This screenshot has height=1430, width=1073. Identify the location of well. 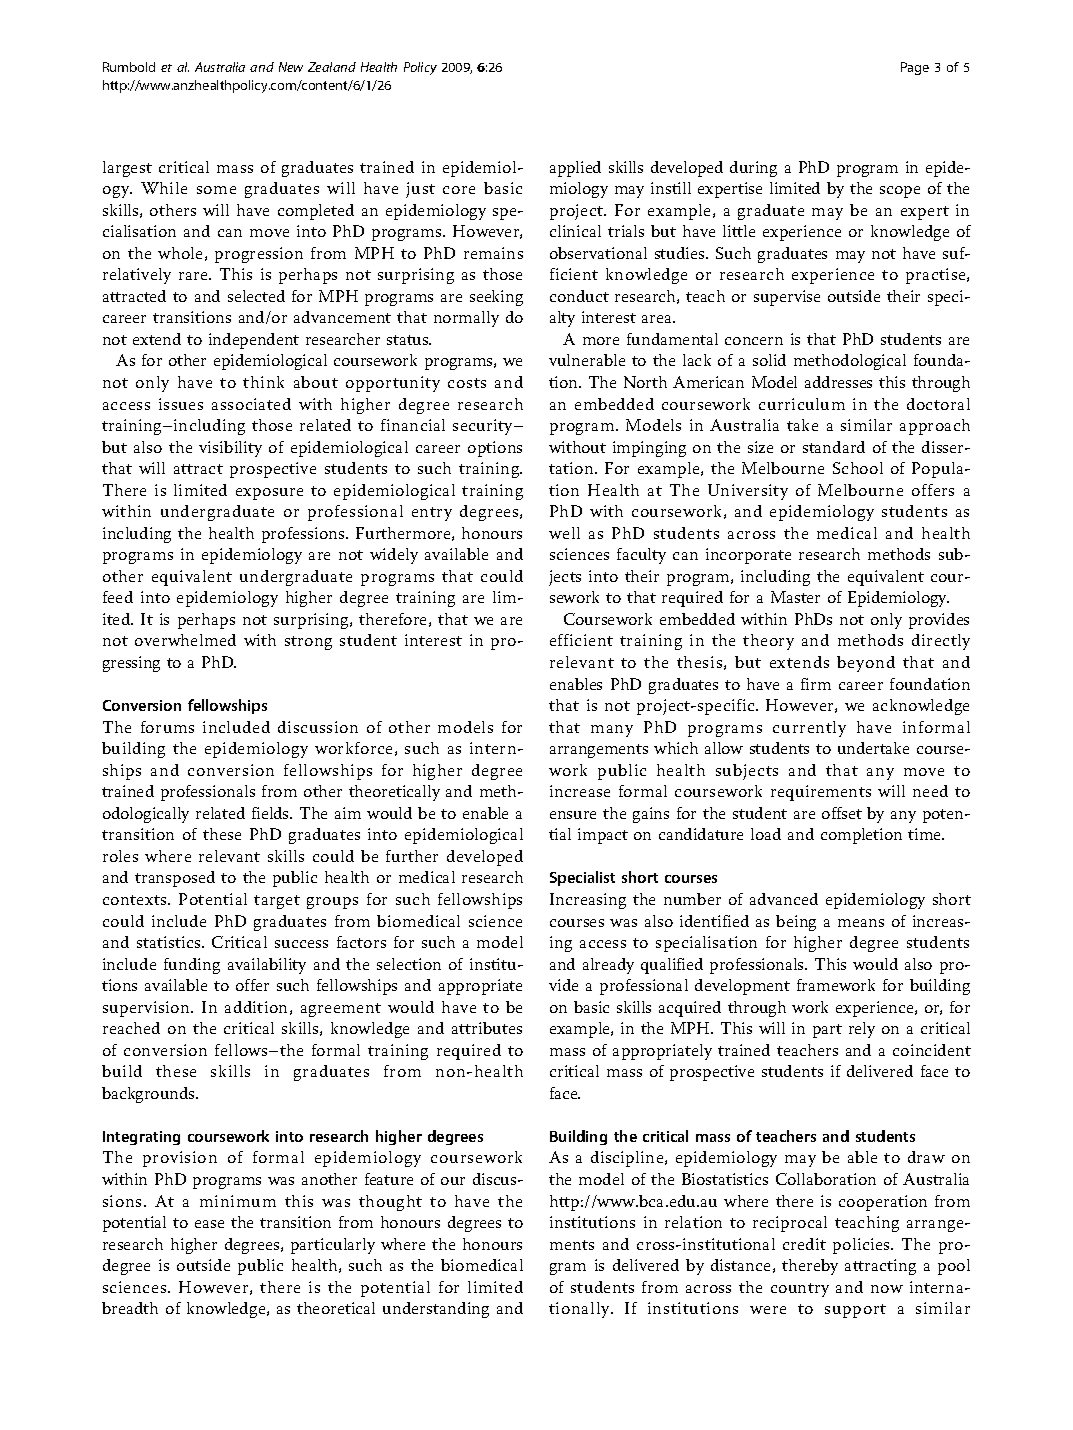
(564, 533).
